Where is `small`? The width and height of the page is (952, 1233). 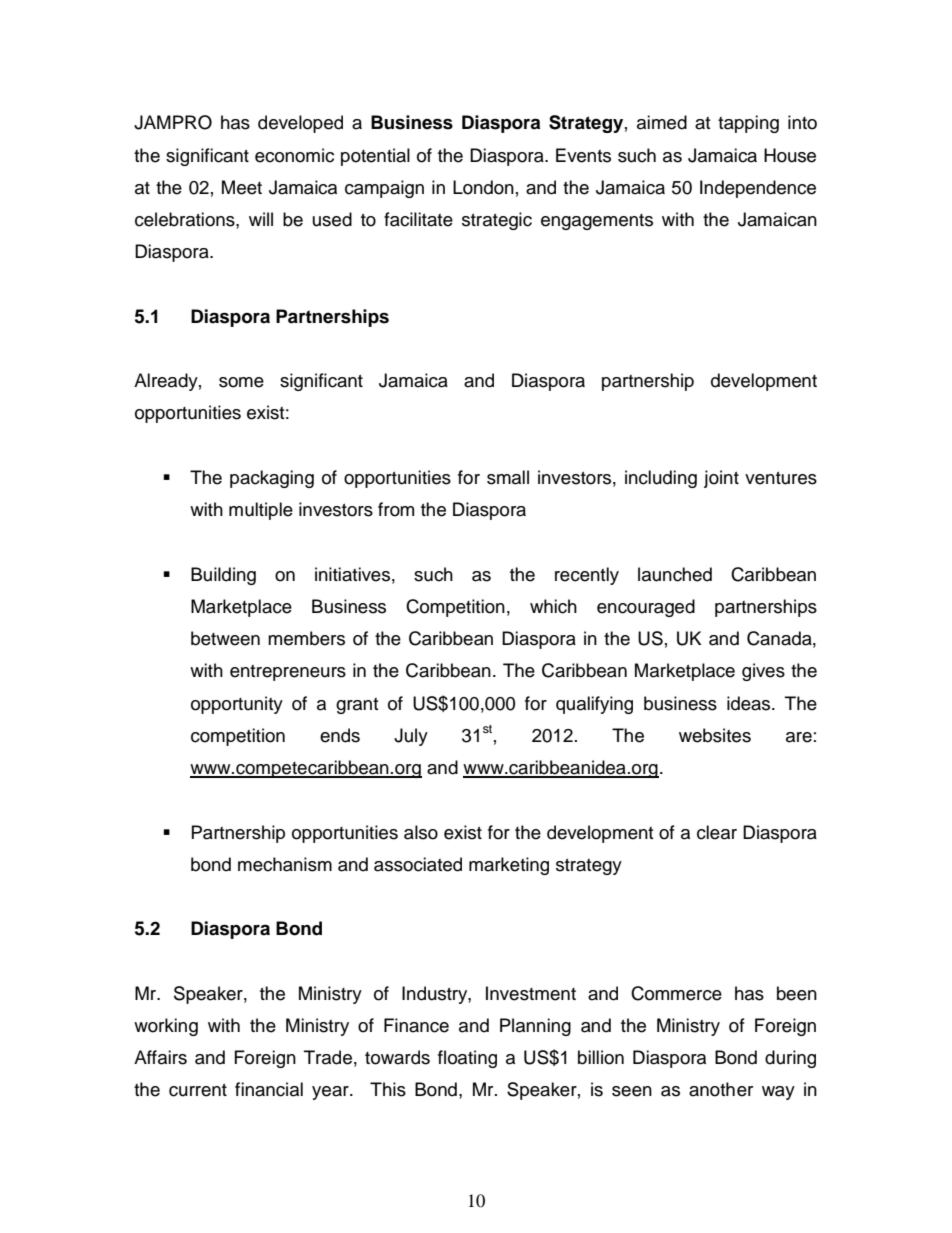 small is located at coordinates (508, 477).
